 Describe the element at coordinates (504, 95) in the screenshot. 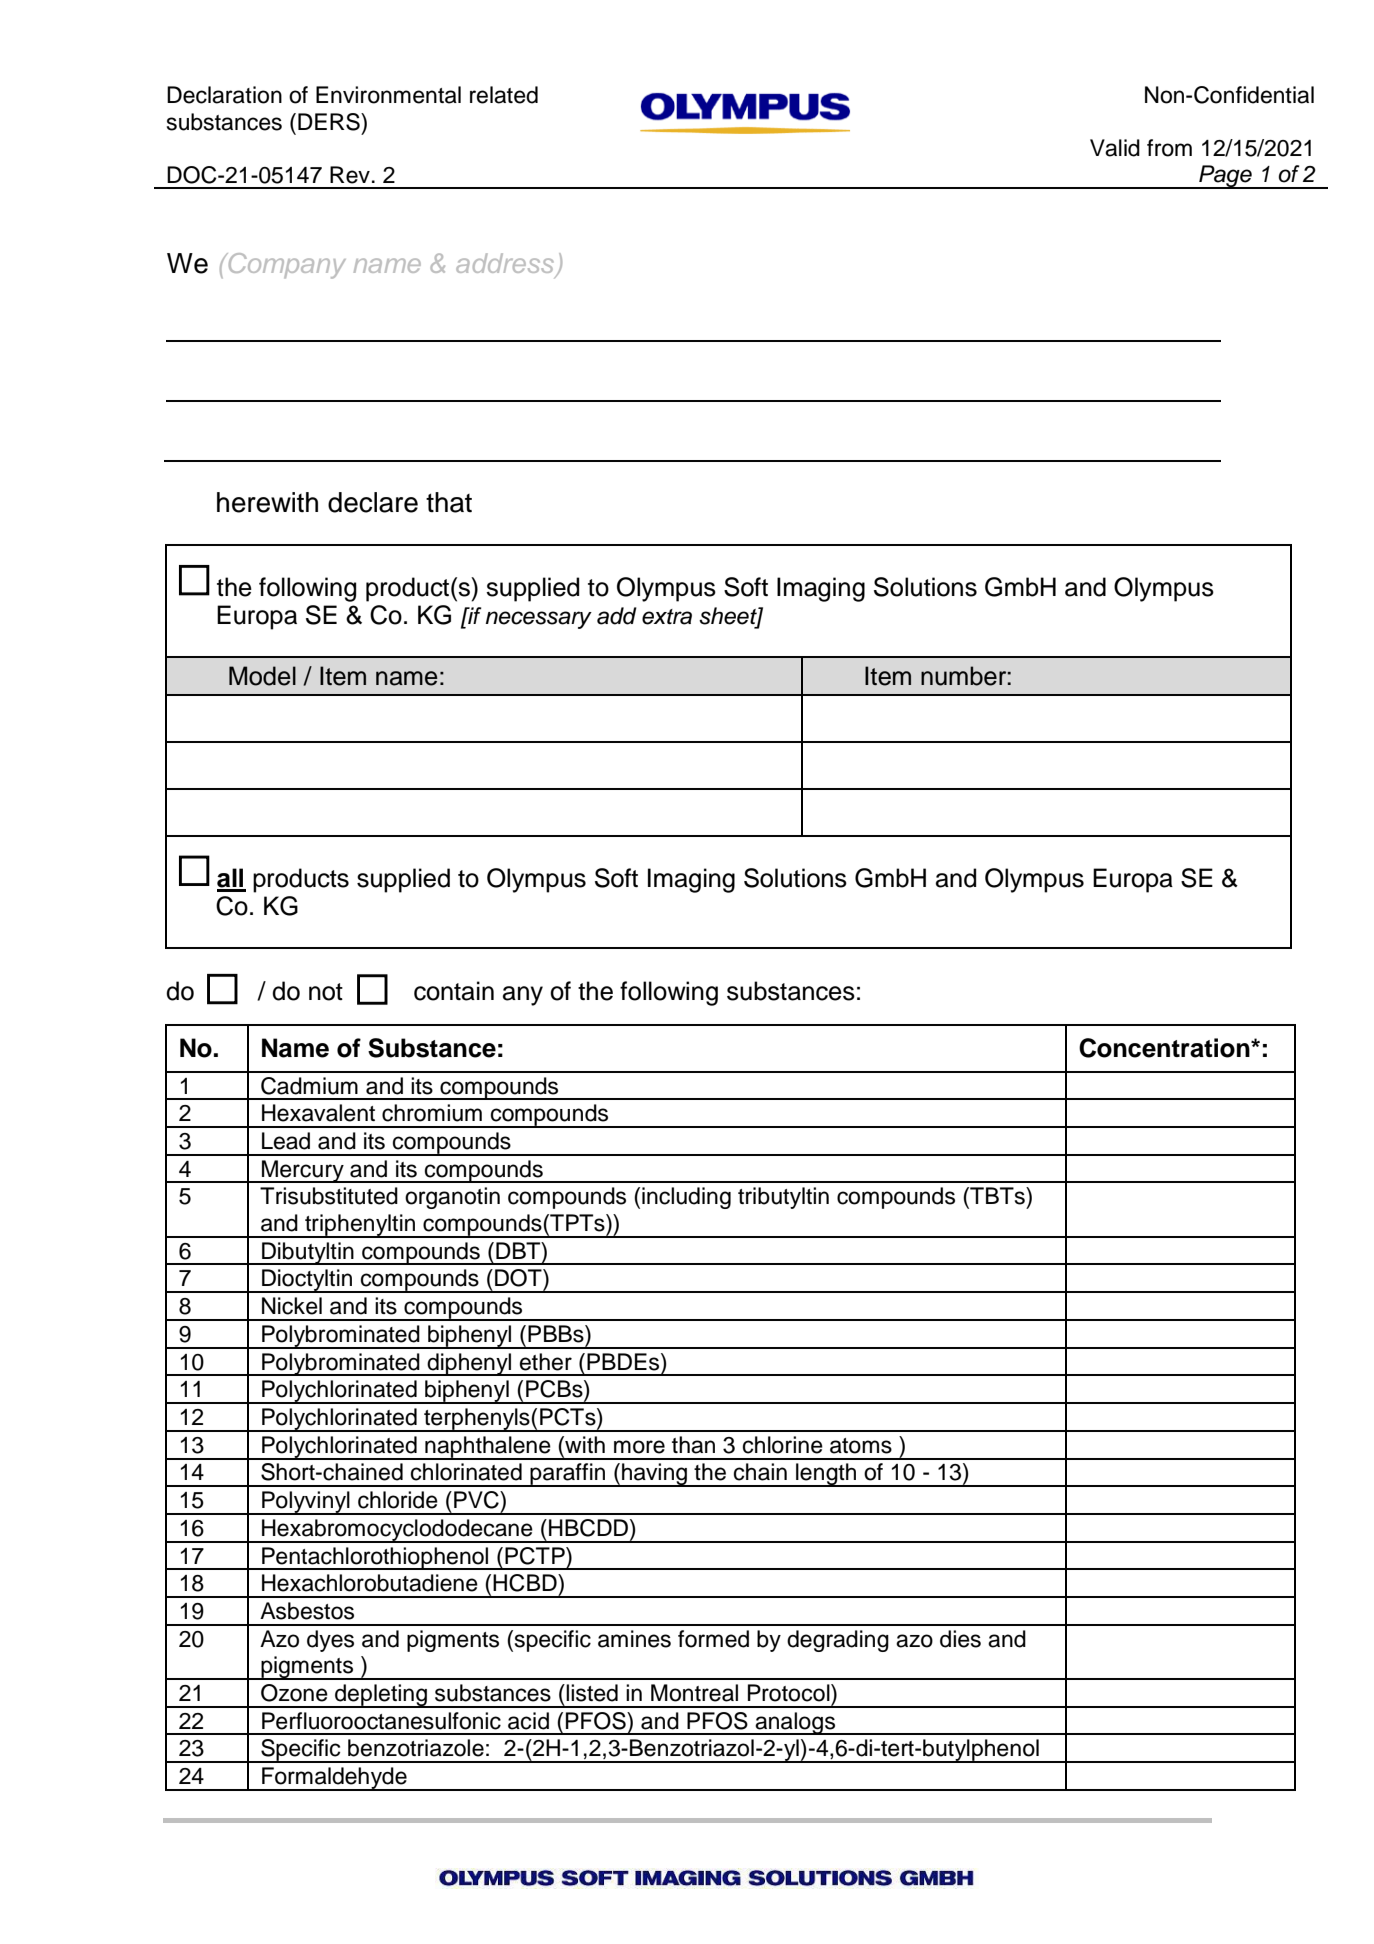

I see `related` at that location.
